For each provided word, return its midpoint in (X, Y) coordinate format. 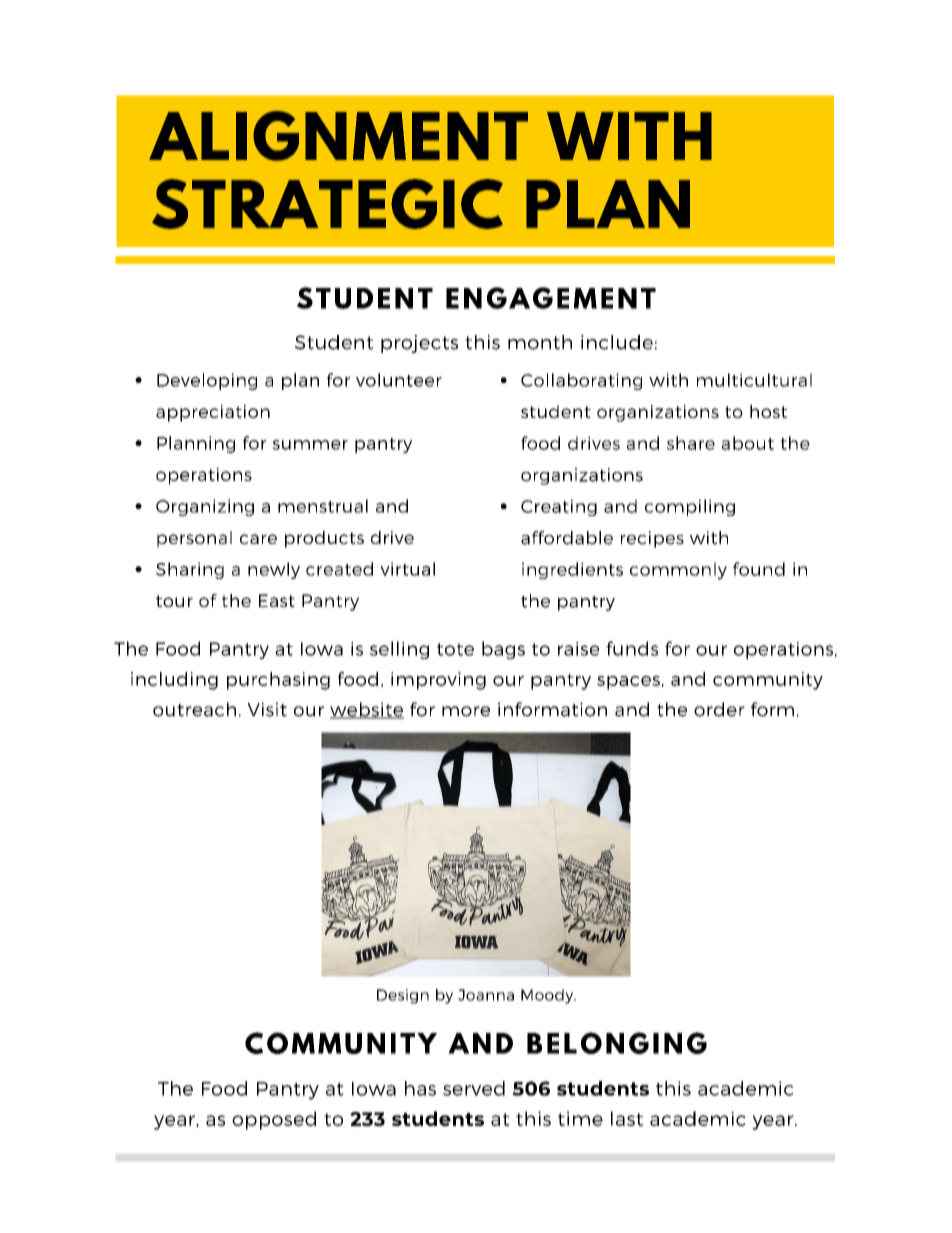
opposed (274, 1120)
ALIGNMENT (338, 136)
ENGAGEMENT (551, 298)
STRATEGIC (327, 204)
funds (632, 648)
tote (455, 649)
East (277, 600)
